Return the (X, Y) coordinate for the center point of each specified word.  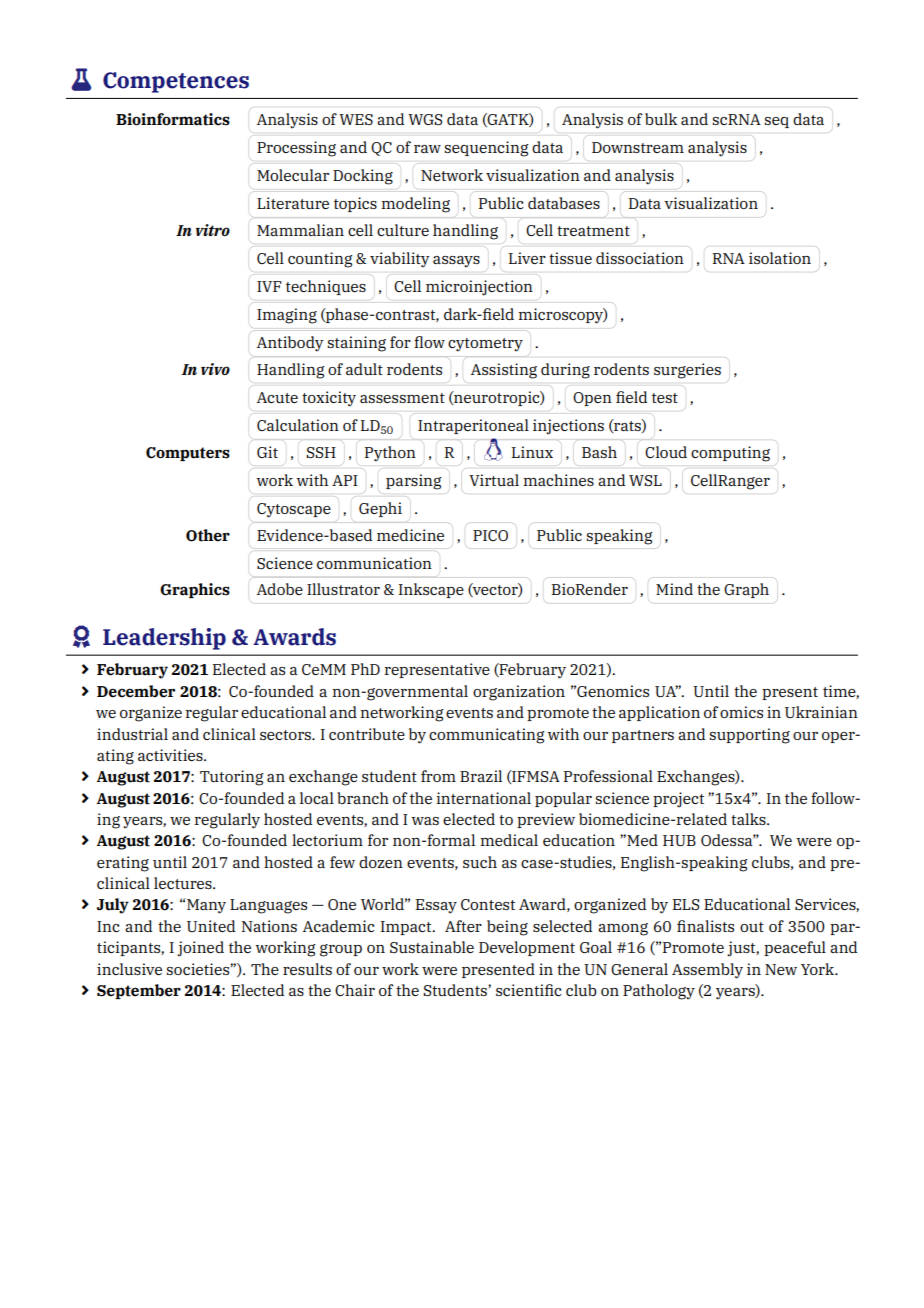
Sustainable (432, 947)
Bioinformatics (173, 119)
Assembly (707, 971)
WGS (425, 119)
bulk (661, 119)
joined (200, 949)
